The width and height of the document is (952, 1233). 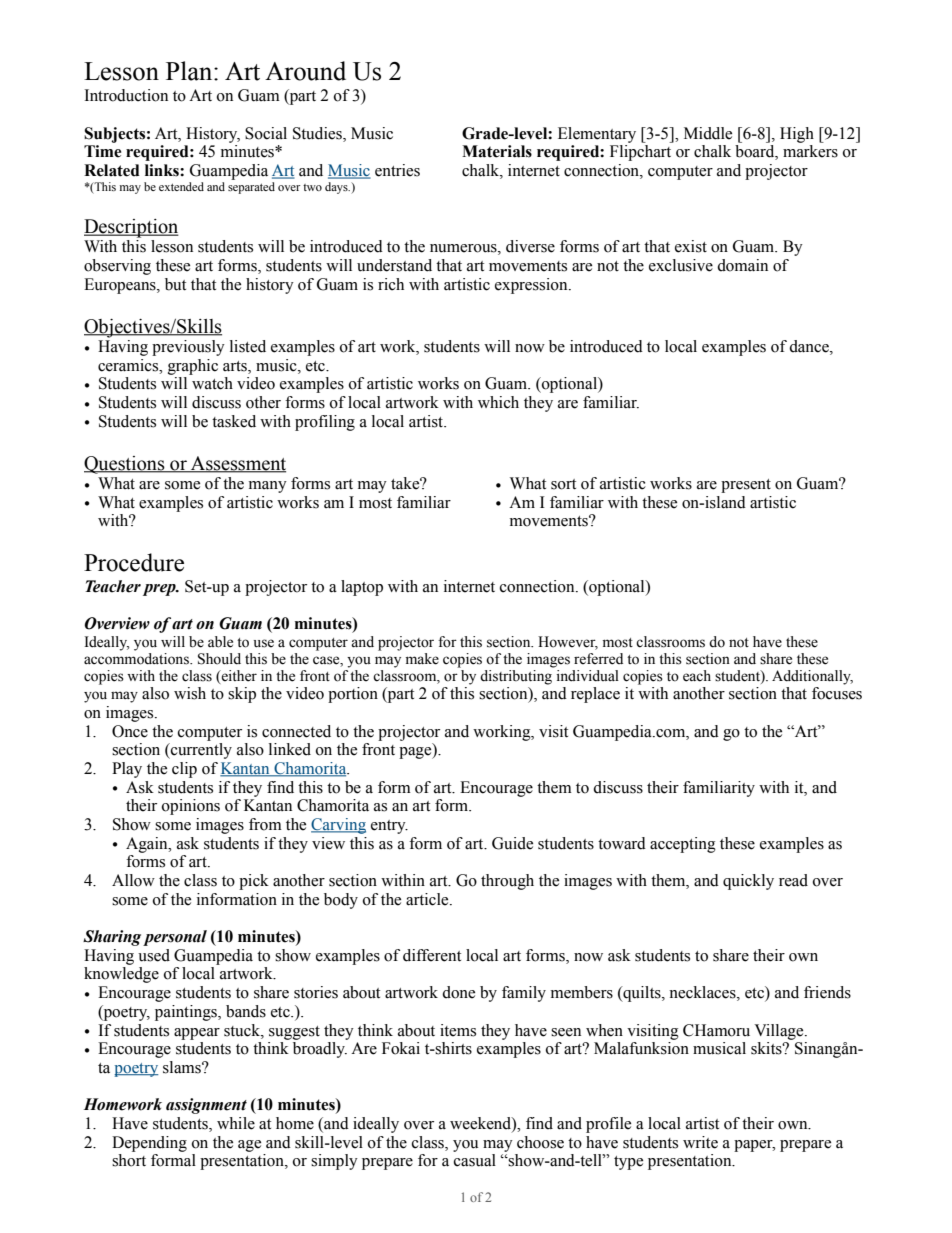 What do you see at coordinates (206, 1106) in the document?
I see `assignment` at bounding box center [206, 1106].
